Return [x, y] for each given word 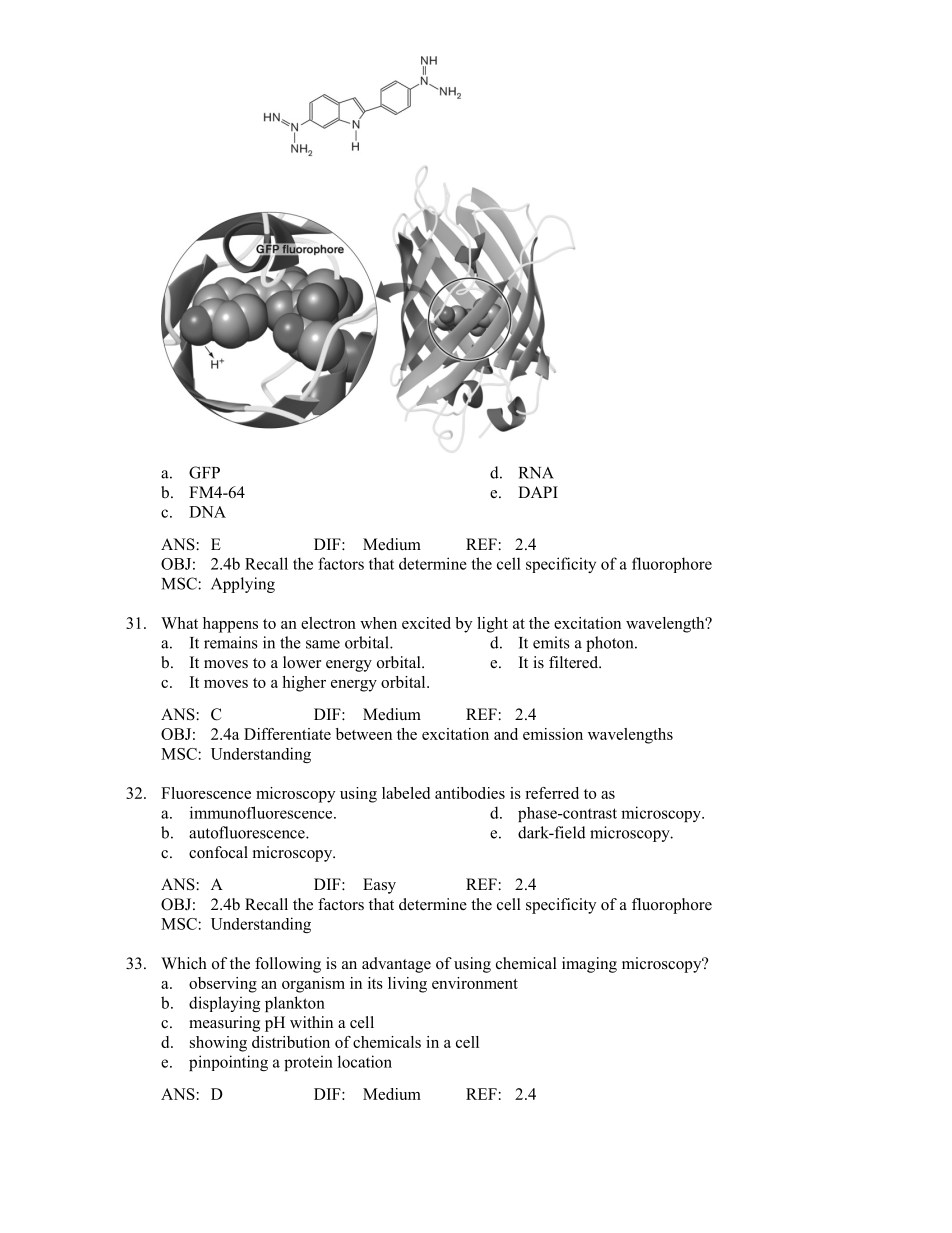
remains [231, 642]
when [378, 623]
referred [552, 793]
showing [218, 1044]
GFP [204, 472]
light [492, 625]
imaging [589, 965]
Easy [379, 886]
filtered [575, 662]
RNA [536, 473]
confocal [218, 852]
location [365, 1061]
